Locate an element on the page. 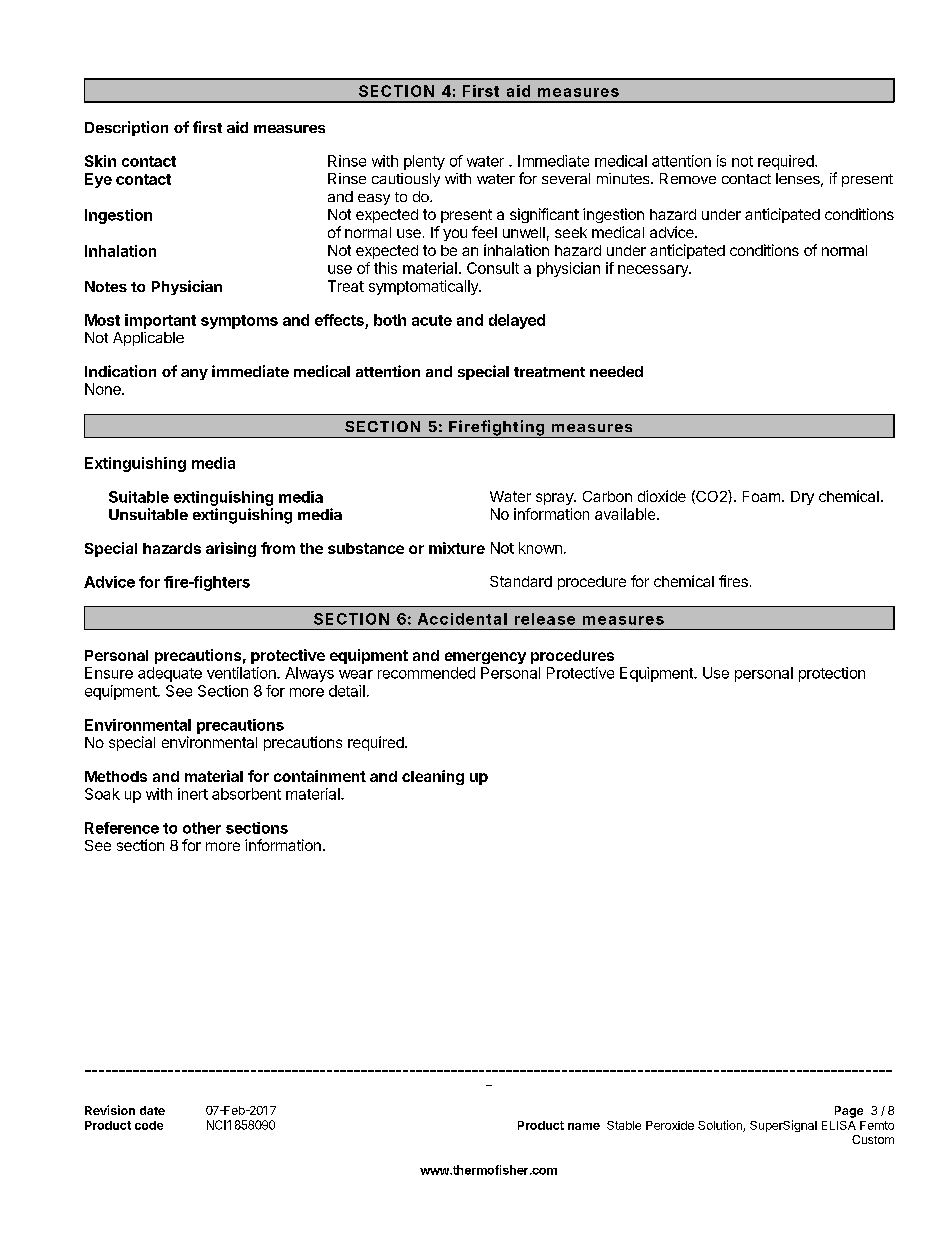 The height and width of the document is (1233, 952). date is located at coordinates (152, 1110).
